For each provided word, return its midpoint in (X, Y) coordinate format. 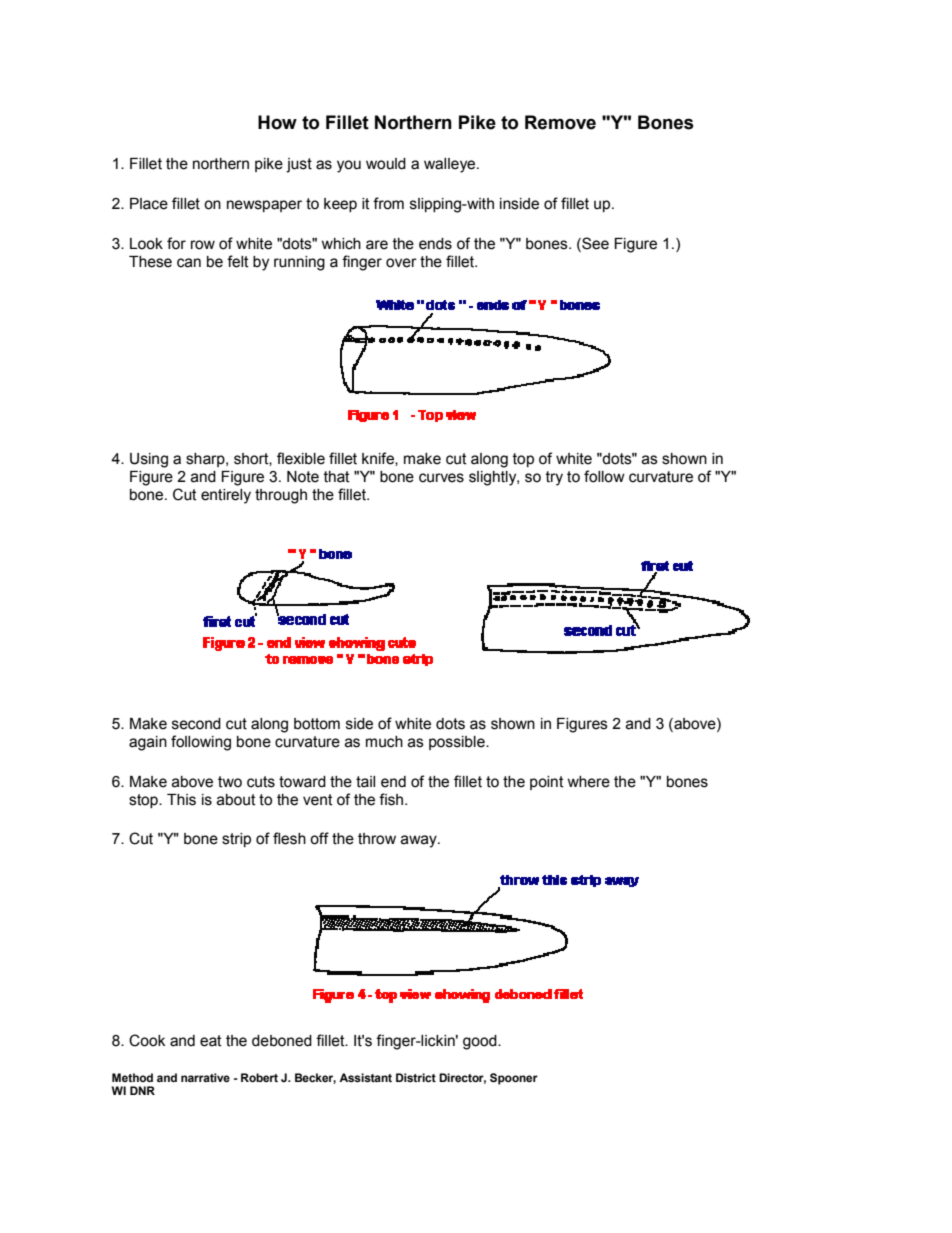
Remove (560, 122)
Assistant (365, 1077)
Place (149, 204)
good (481, 1042)
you (349, 166)
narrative (205, 1077)
